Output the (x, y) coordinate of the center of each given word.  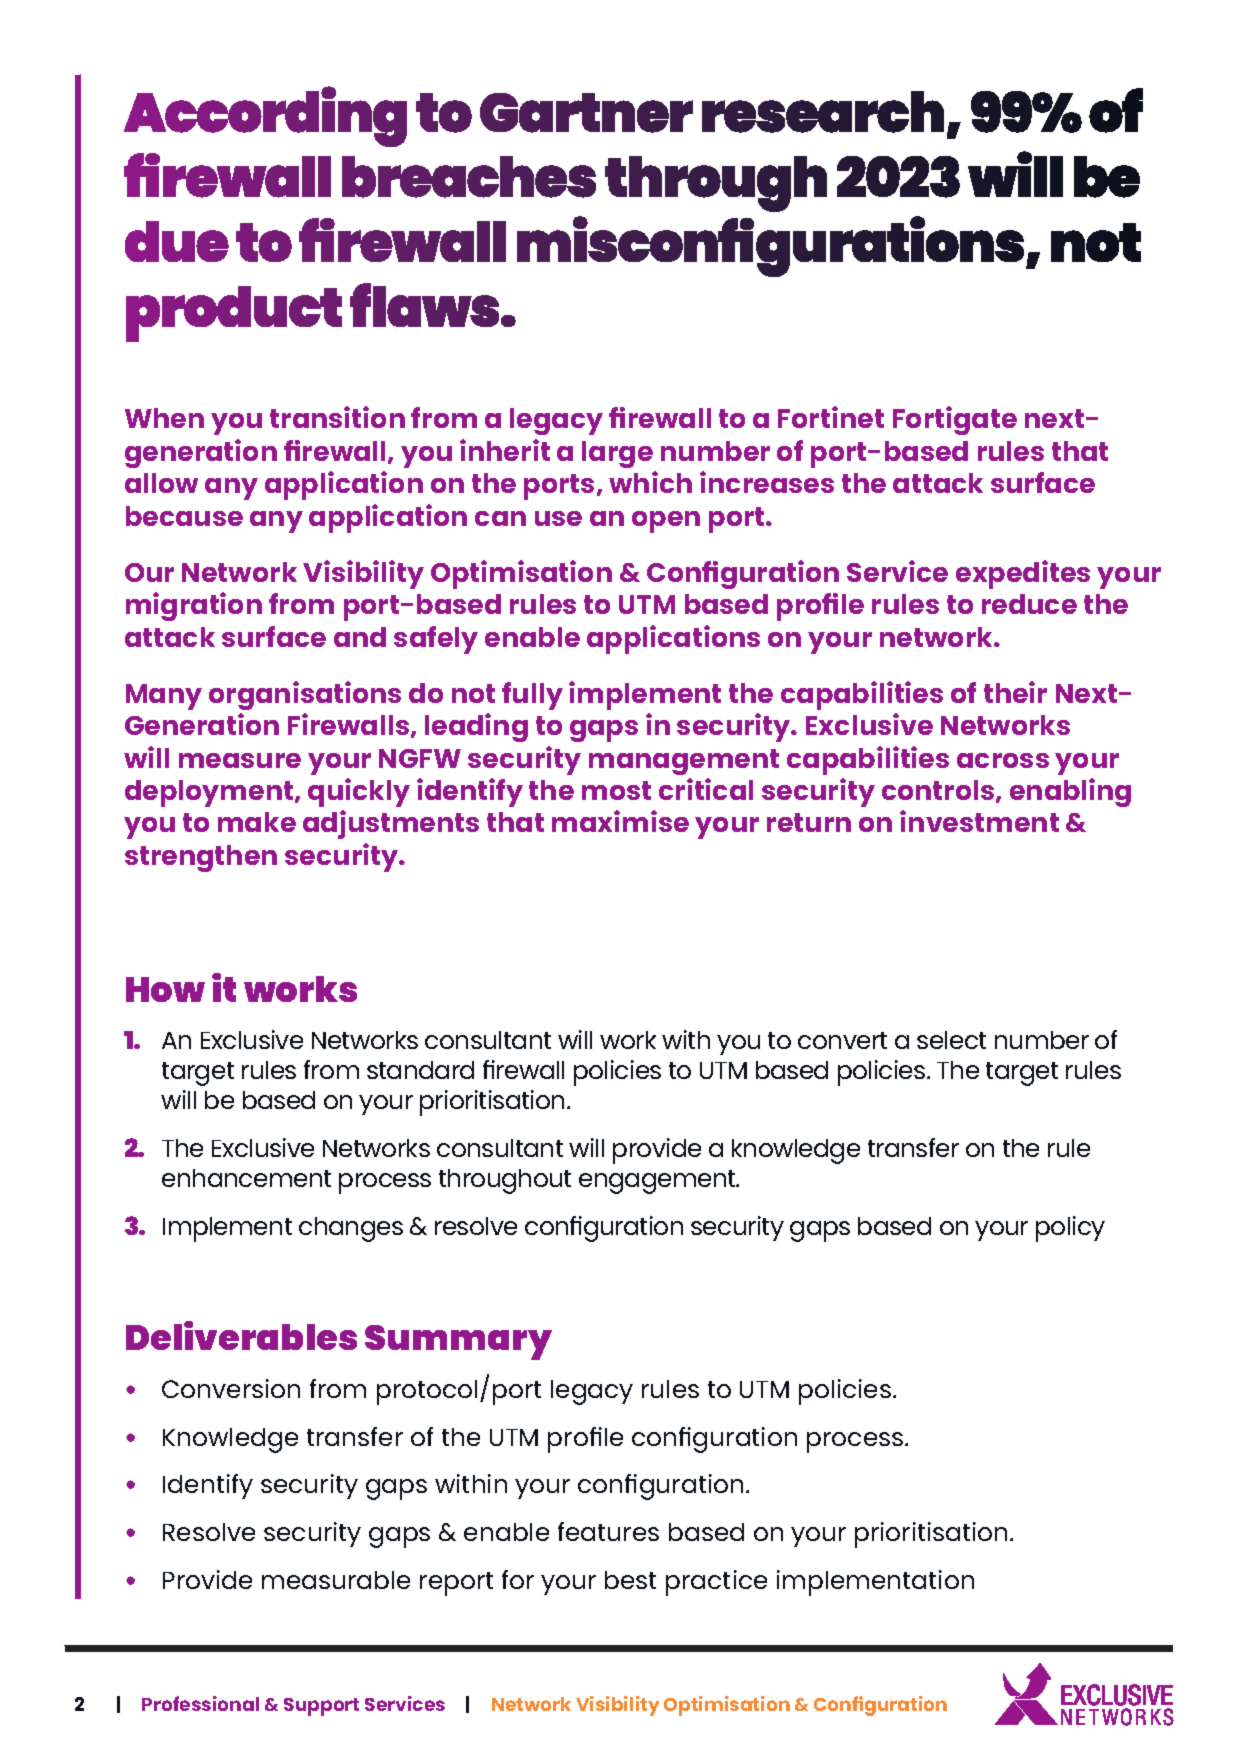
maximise (620, 821)
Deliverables (241, 1335)
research (823, 112)
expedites (1023, 574)
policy (1070, 1229)
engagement (658, 1182)
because (184, 516)
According (265, 116)
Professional (200, 1703)
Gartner (586, 113)
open (666, 522)
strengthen (201, 858)
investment (979, 821)
